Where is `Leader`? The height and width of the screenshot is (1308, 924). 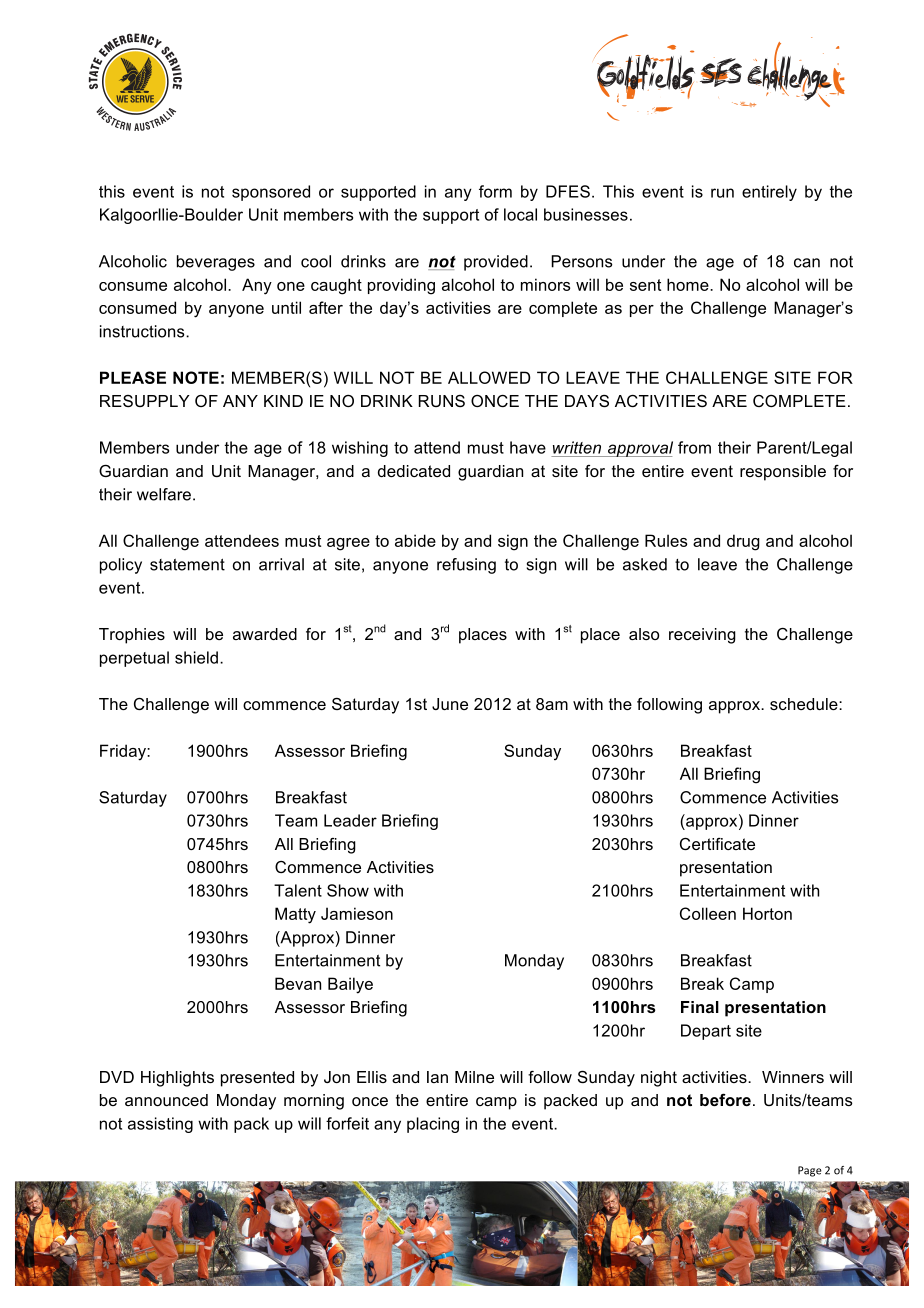 Leader is located at coordinates (350, 820).
